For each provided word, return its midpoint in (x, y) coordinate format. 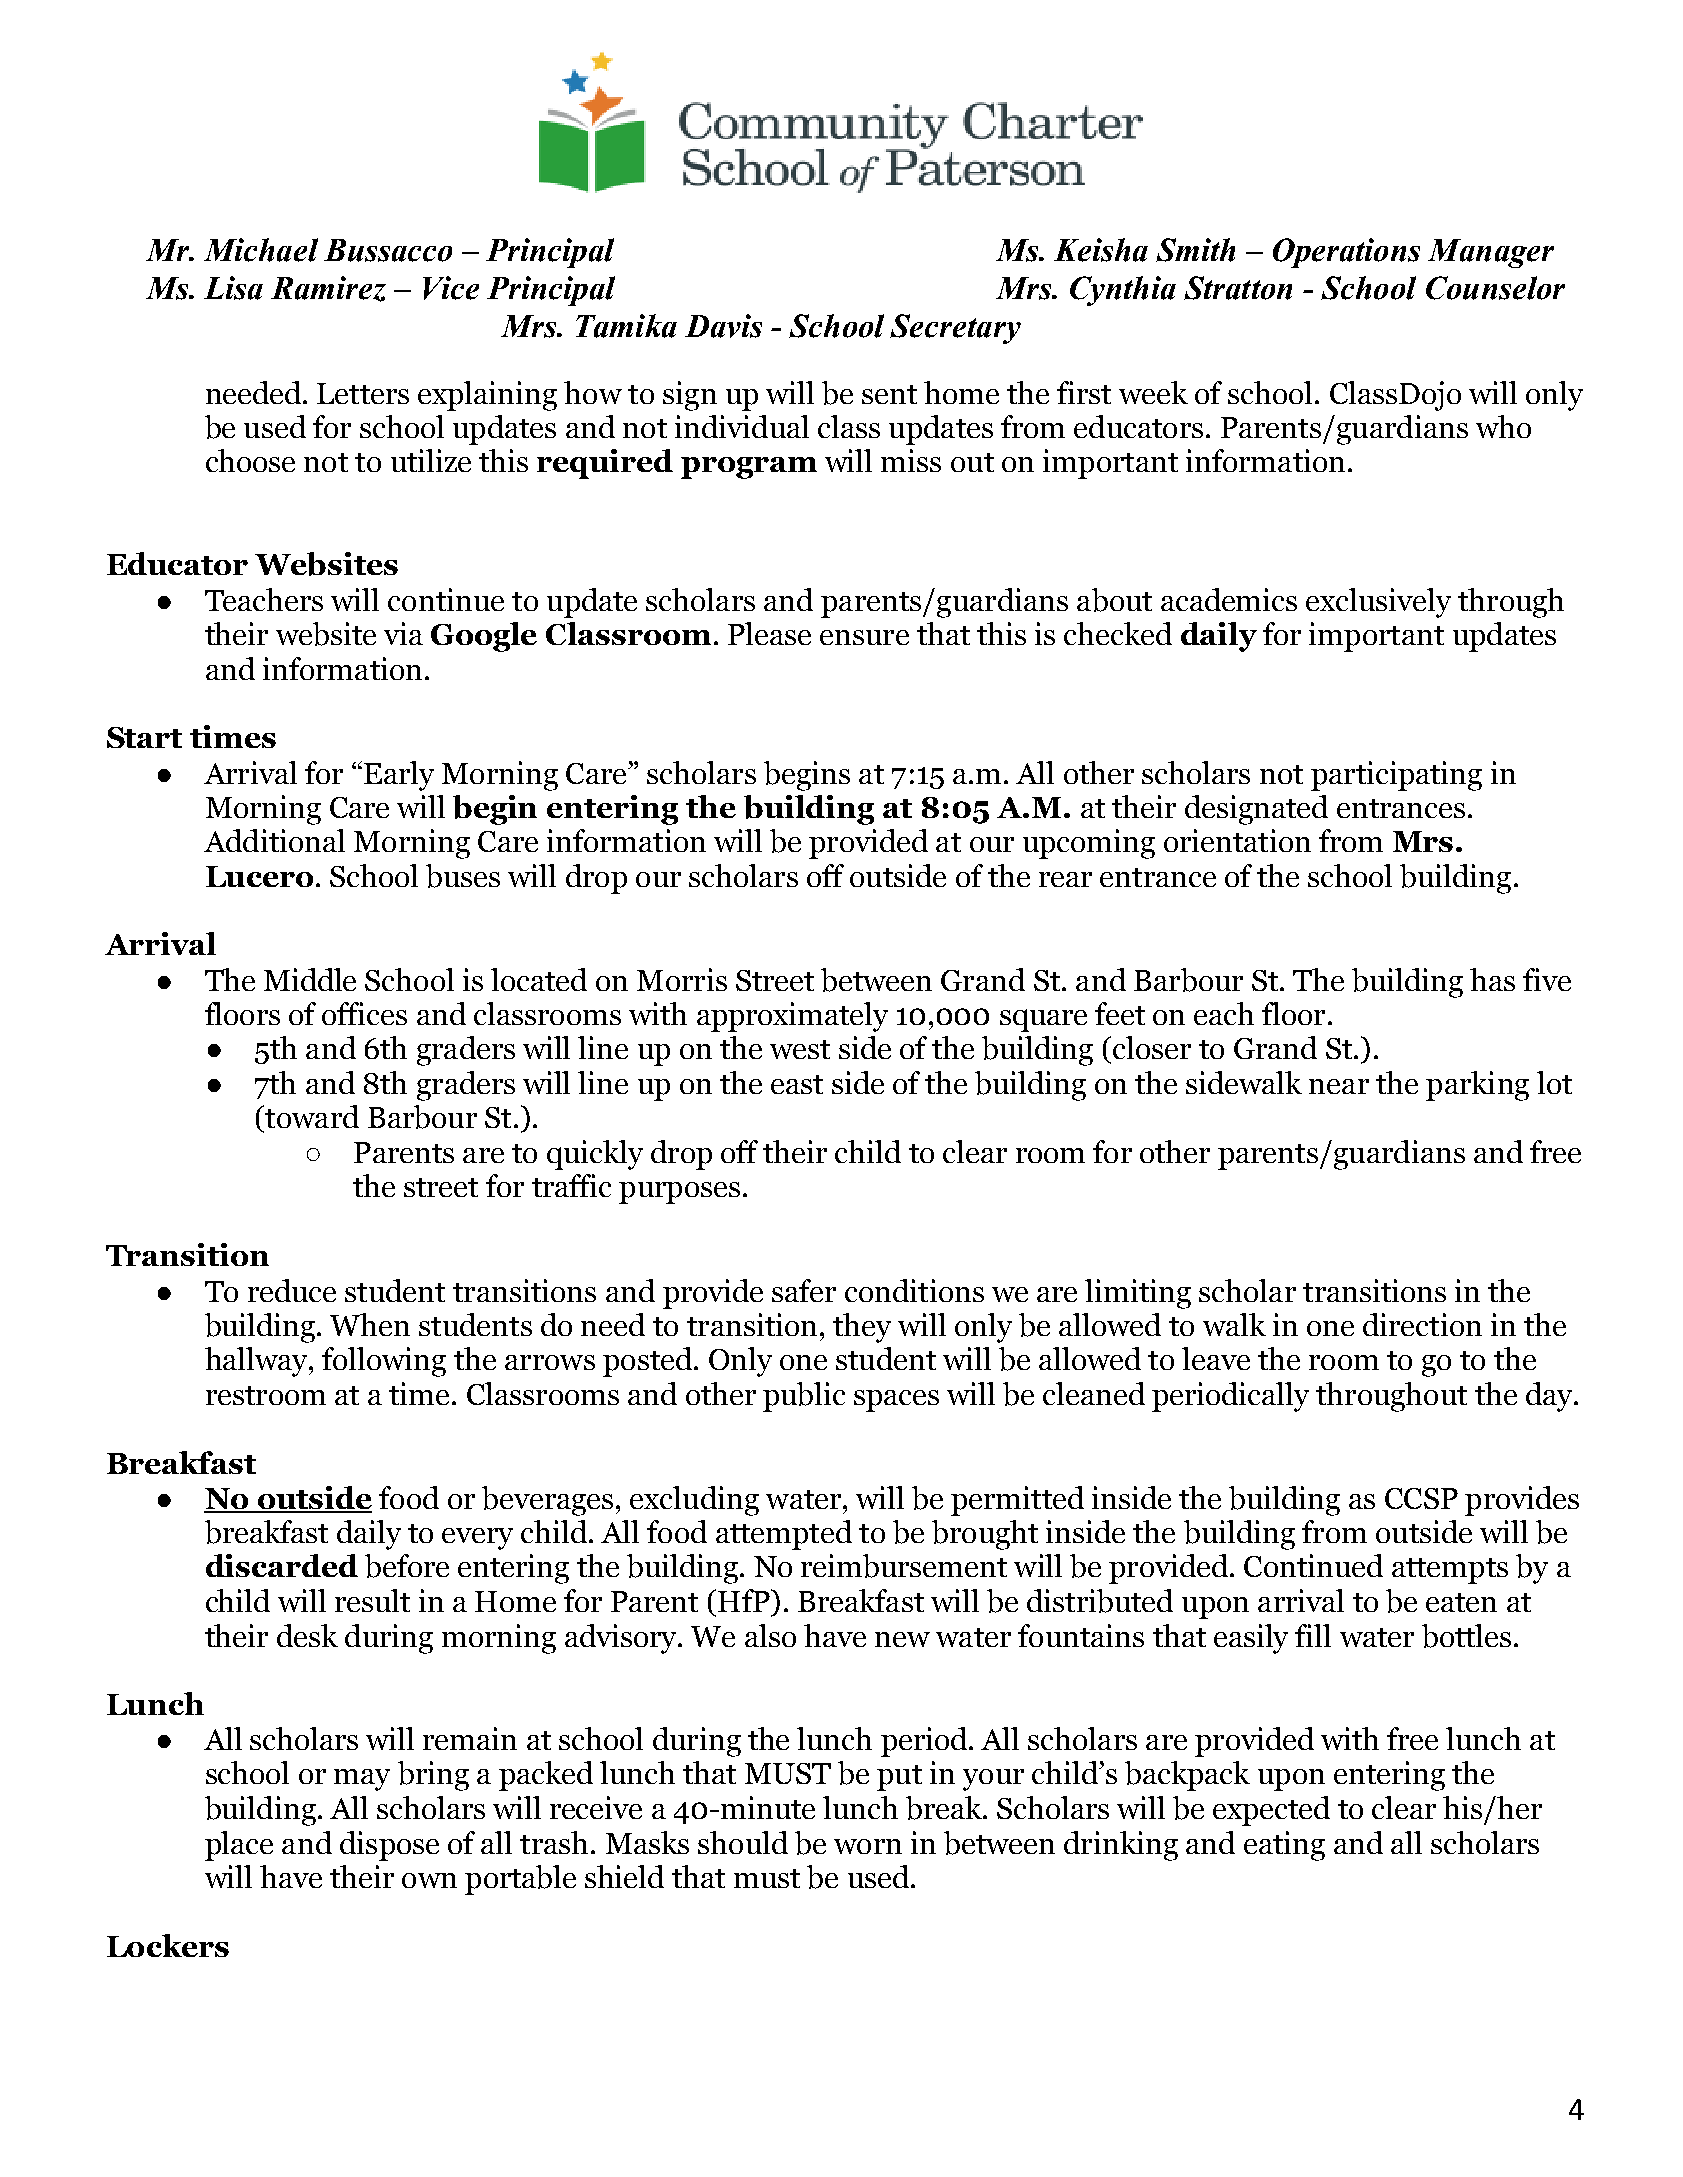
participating (1396, 776)
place (239, 1846)
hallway (257, 1362)
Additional (274, 840)
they (862, 1328)
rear (1065, 879)
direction (1422, 1324)
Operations (1346, 253)
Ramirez (328, 289)
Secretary (955, 329)
